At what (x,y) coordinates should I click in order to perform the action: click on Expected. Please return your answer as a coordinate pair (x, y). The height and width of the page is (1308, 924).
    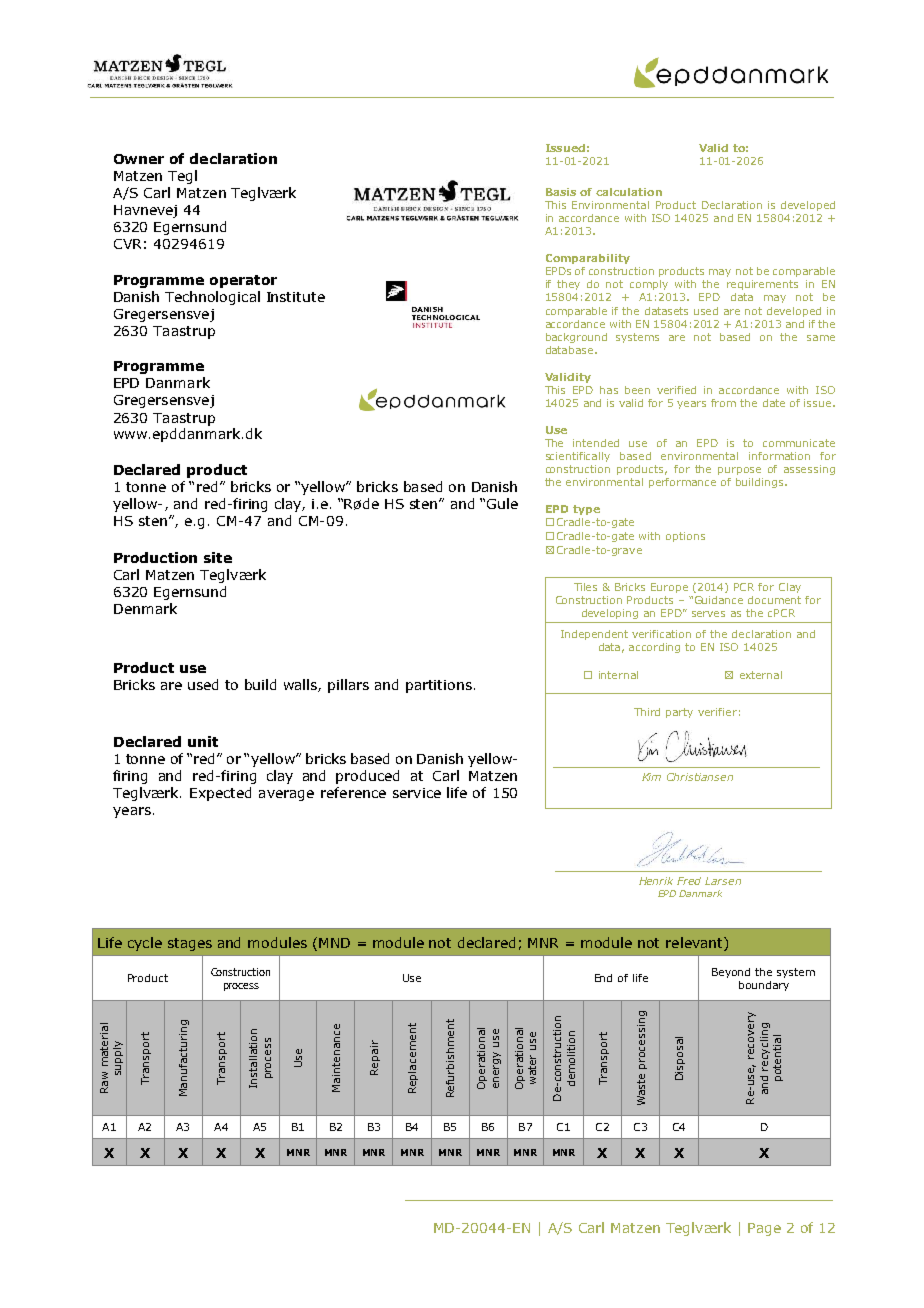
    Looking at the image, I should click on (220, 794).
